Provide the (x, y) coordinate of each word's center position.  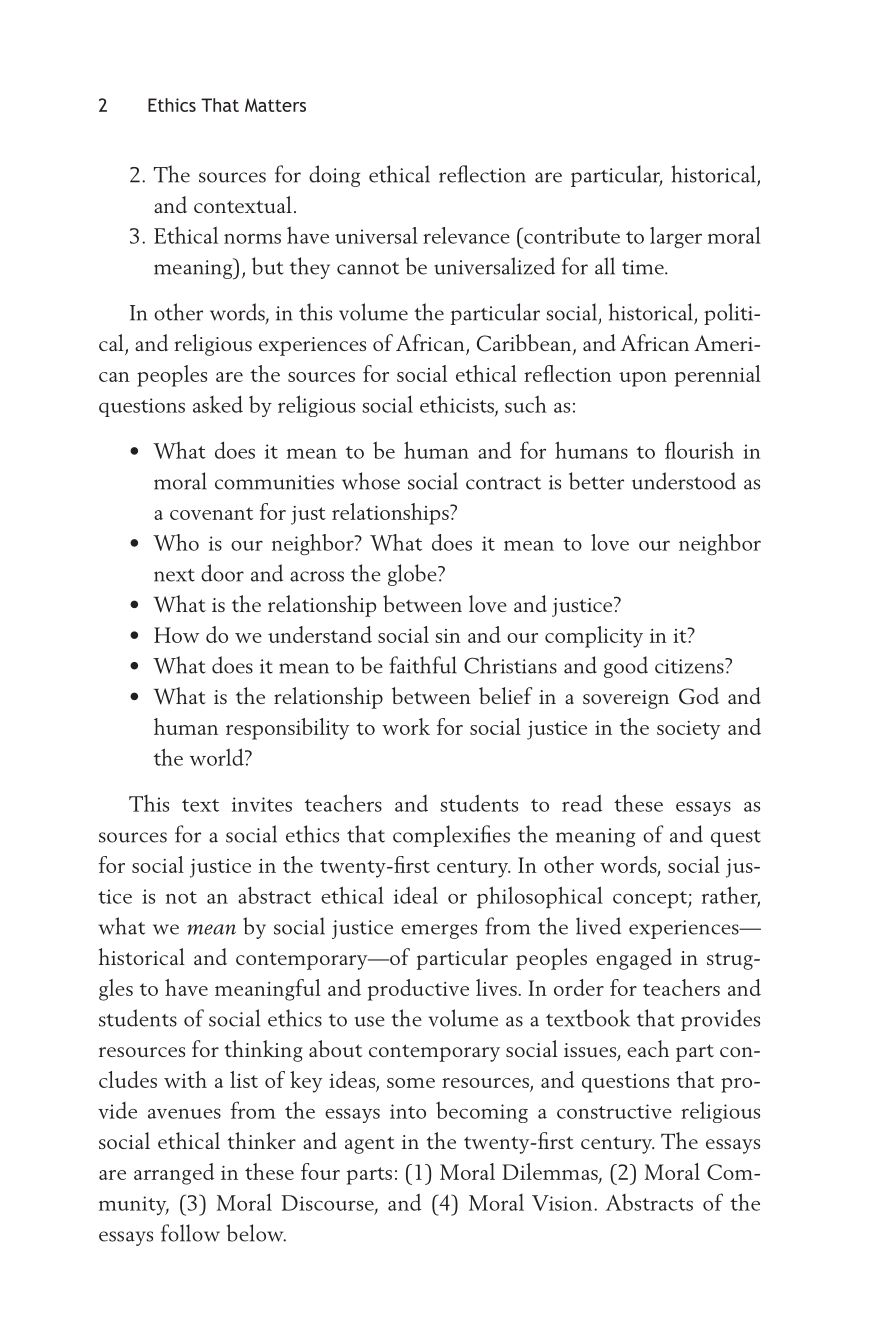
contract (503, 483)
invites (262, 804)
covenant (211, 513)
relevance (466, 235)
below (256, 1233)
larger (676, 237)
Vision (563, 1203)
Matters (275, 105)
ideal (416, 895)
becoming (482, 1112)
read (582, 803)
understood (684, 481)
